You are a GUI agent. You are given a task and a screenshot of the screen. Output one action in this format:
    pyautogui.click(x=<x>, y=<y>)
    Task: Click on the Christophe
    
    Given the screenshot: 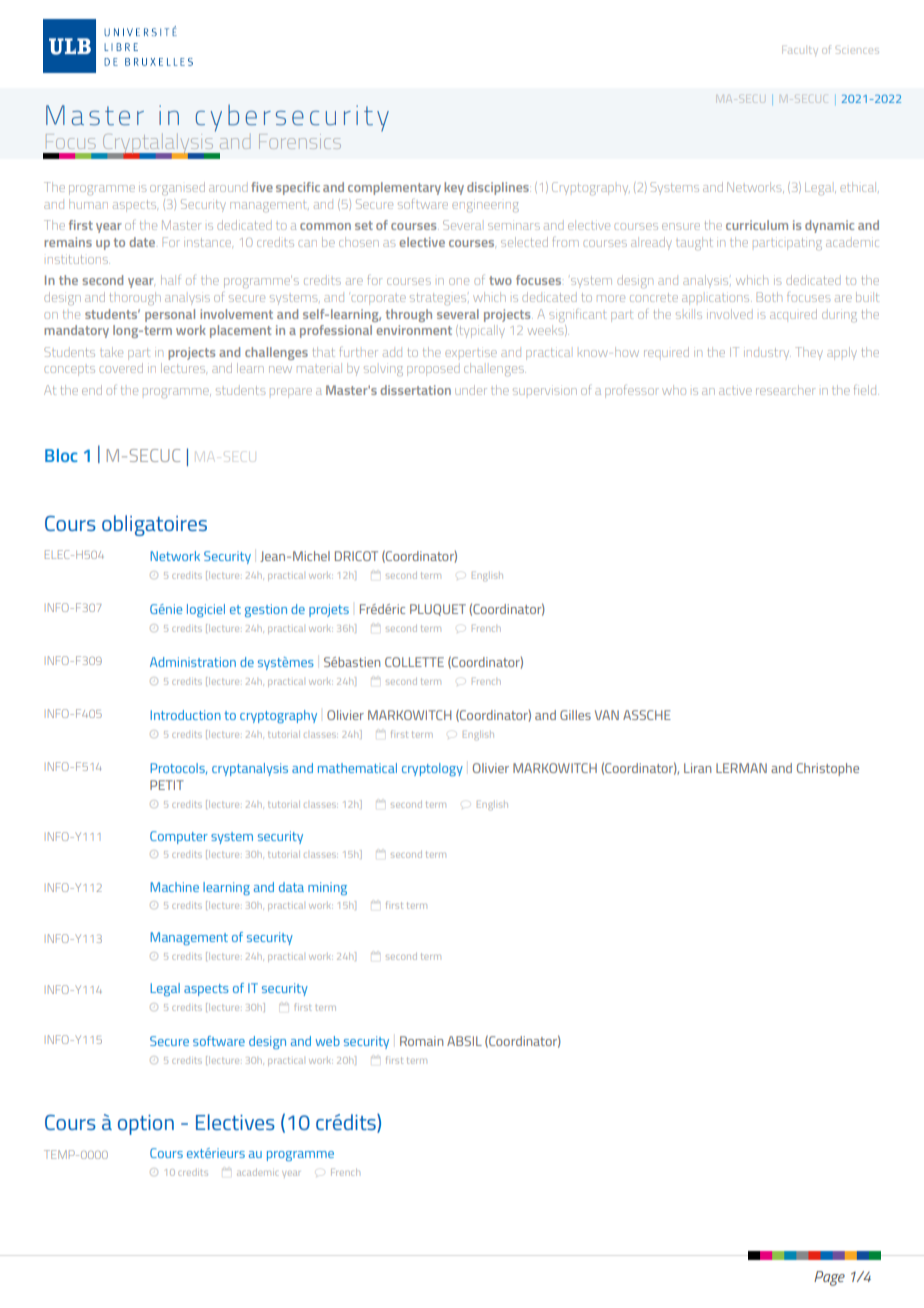 What is the action you would take?
    pyautogui.click(x=828, y=769)
